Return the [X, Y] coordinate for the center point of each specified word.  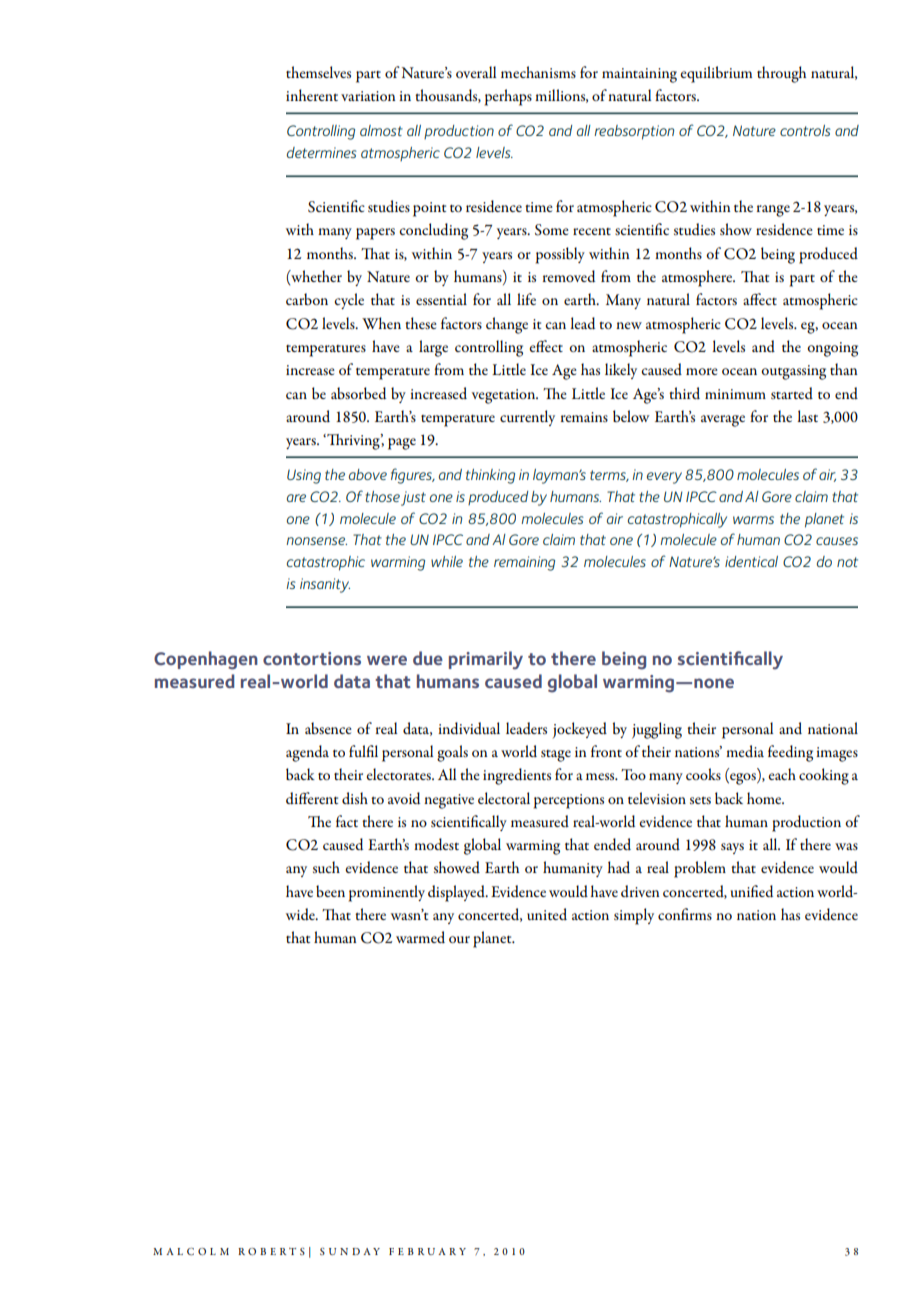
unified [752, 891]
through [781, 74]
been [330, 891]
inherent [312, 95]
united [547, 914]
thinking [490, 476]
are [296, 498]
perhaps [508, 97]
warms [753, 520]
